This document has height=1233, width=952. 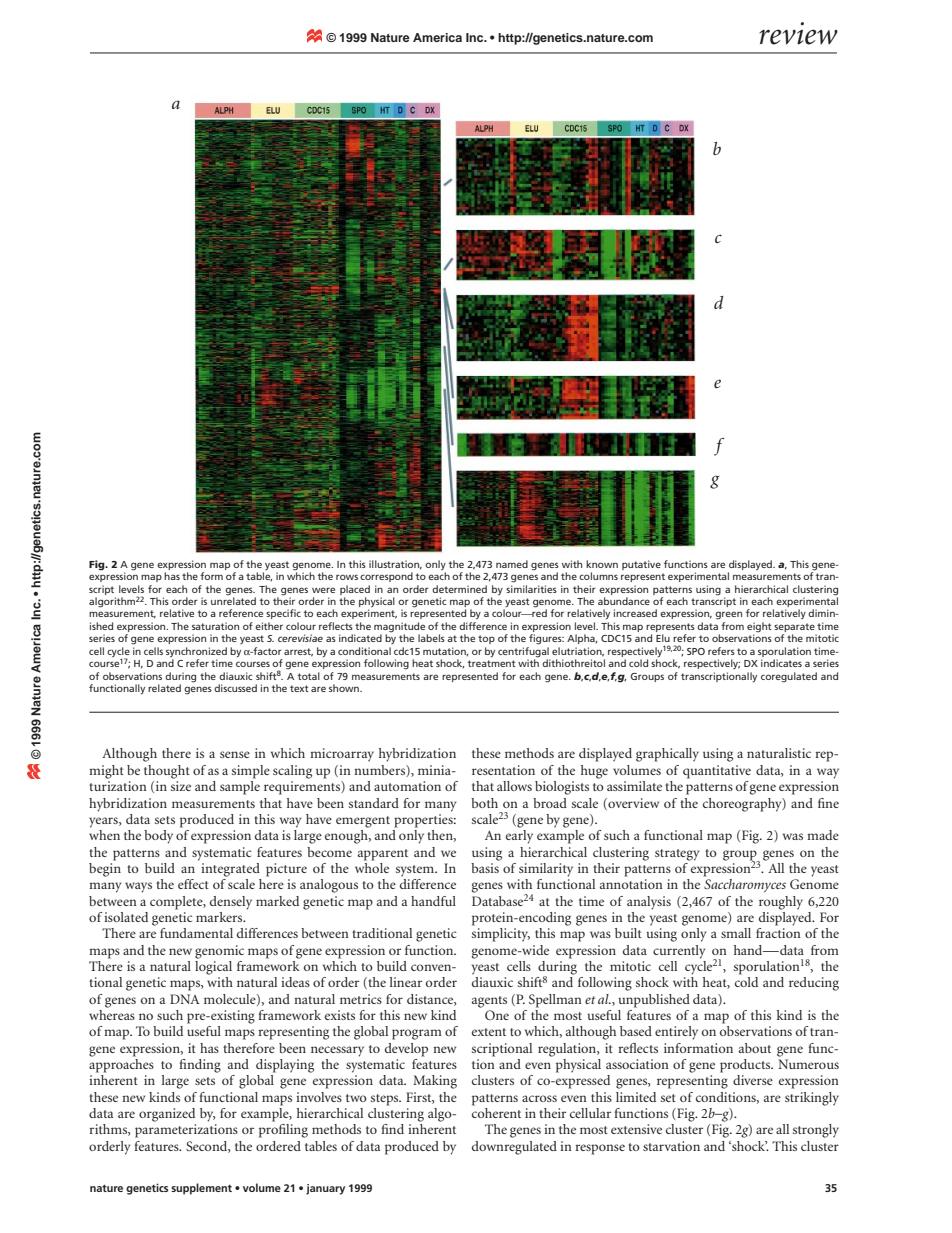 I want to click on named, so click(x=512, y=564).
